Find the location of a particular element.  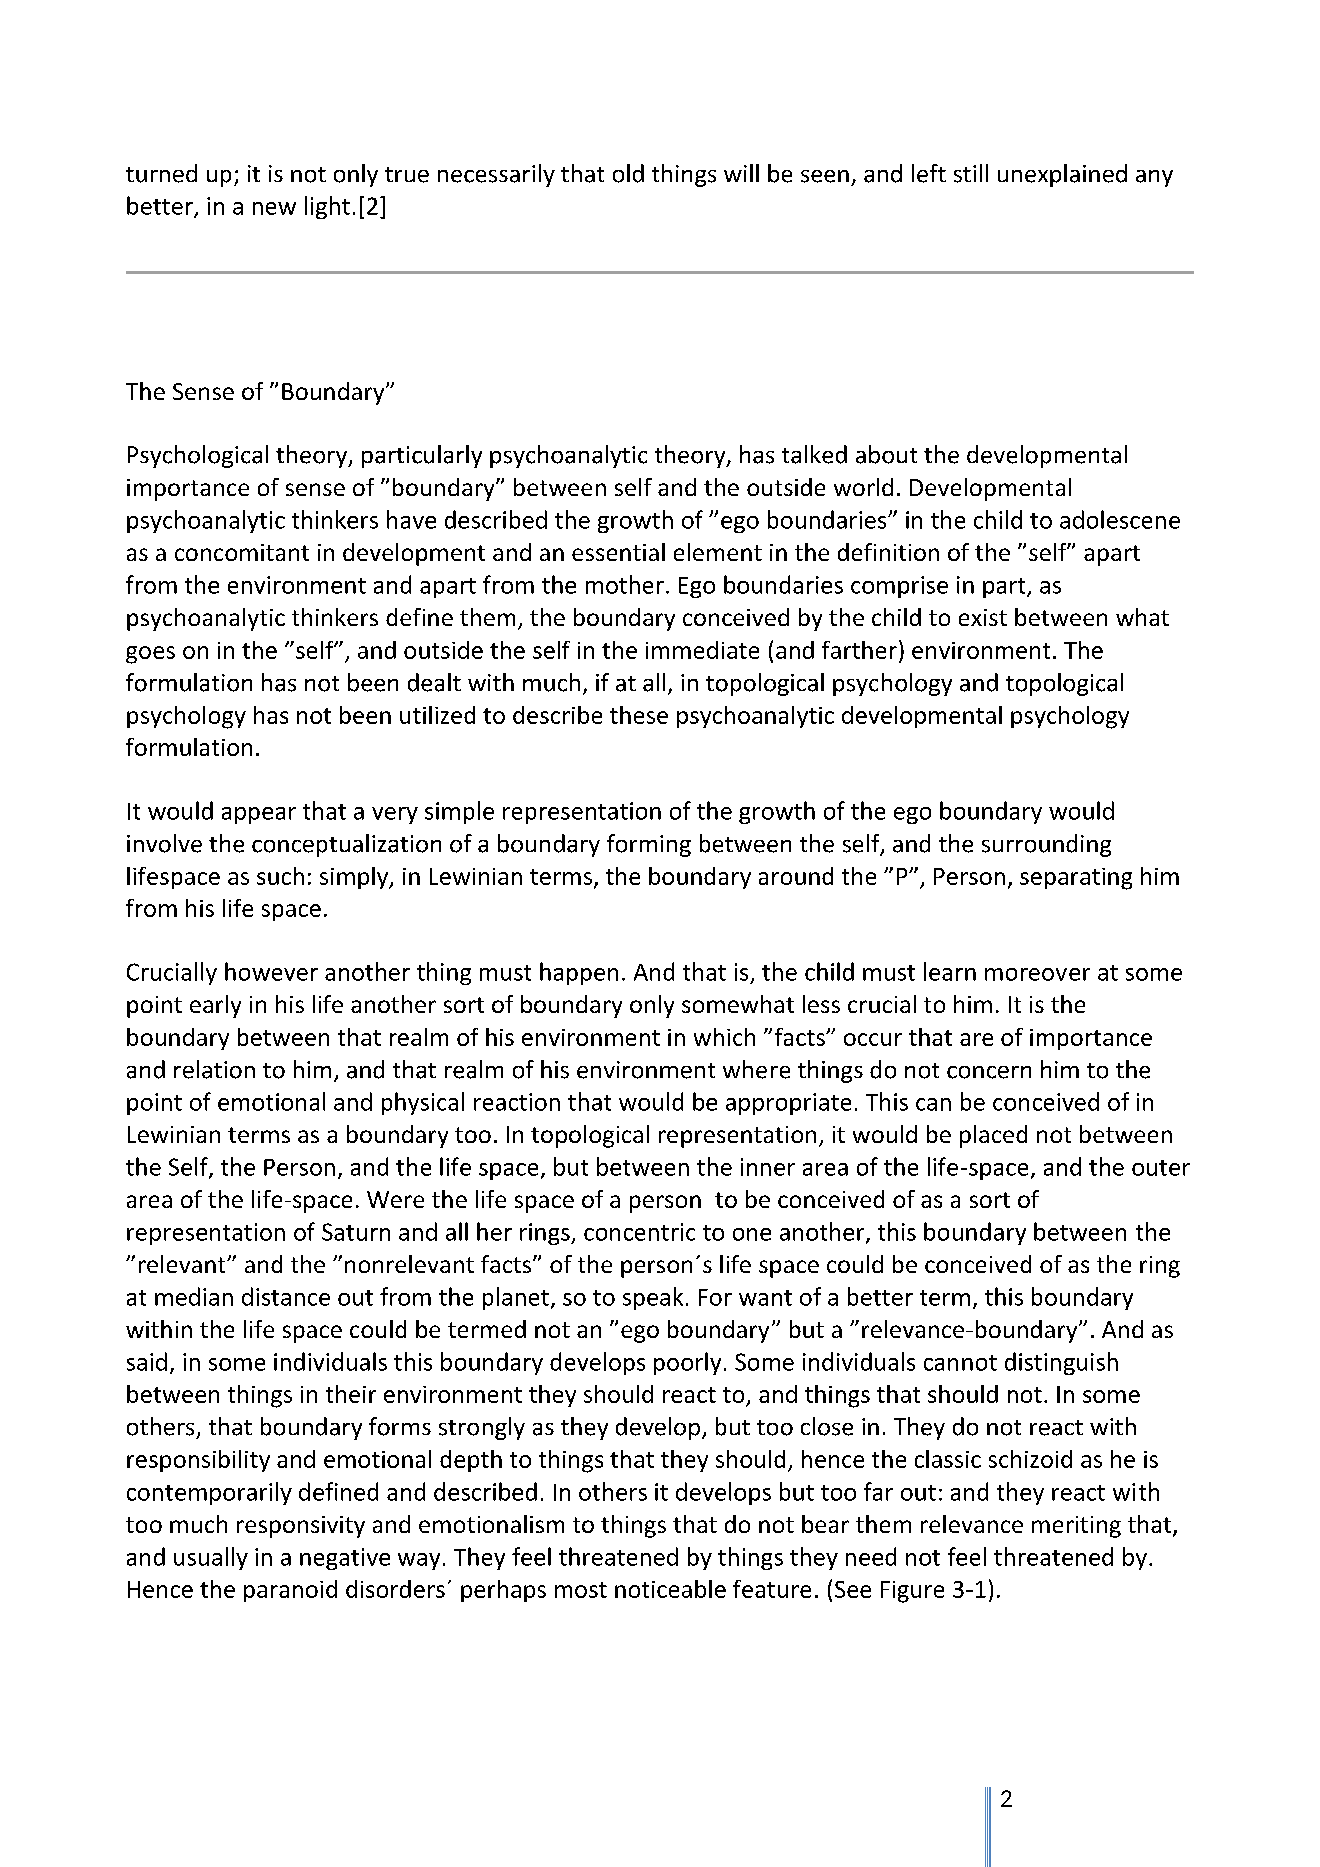

unexplained is located at coordinates (1062, 175).
